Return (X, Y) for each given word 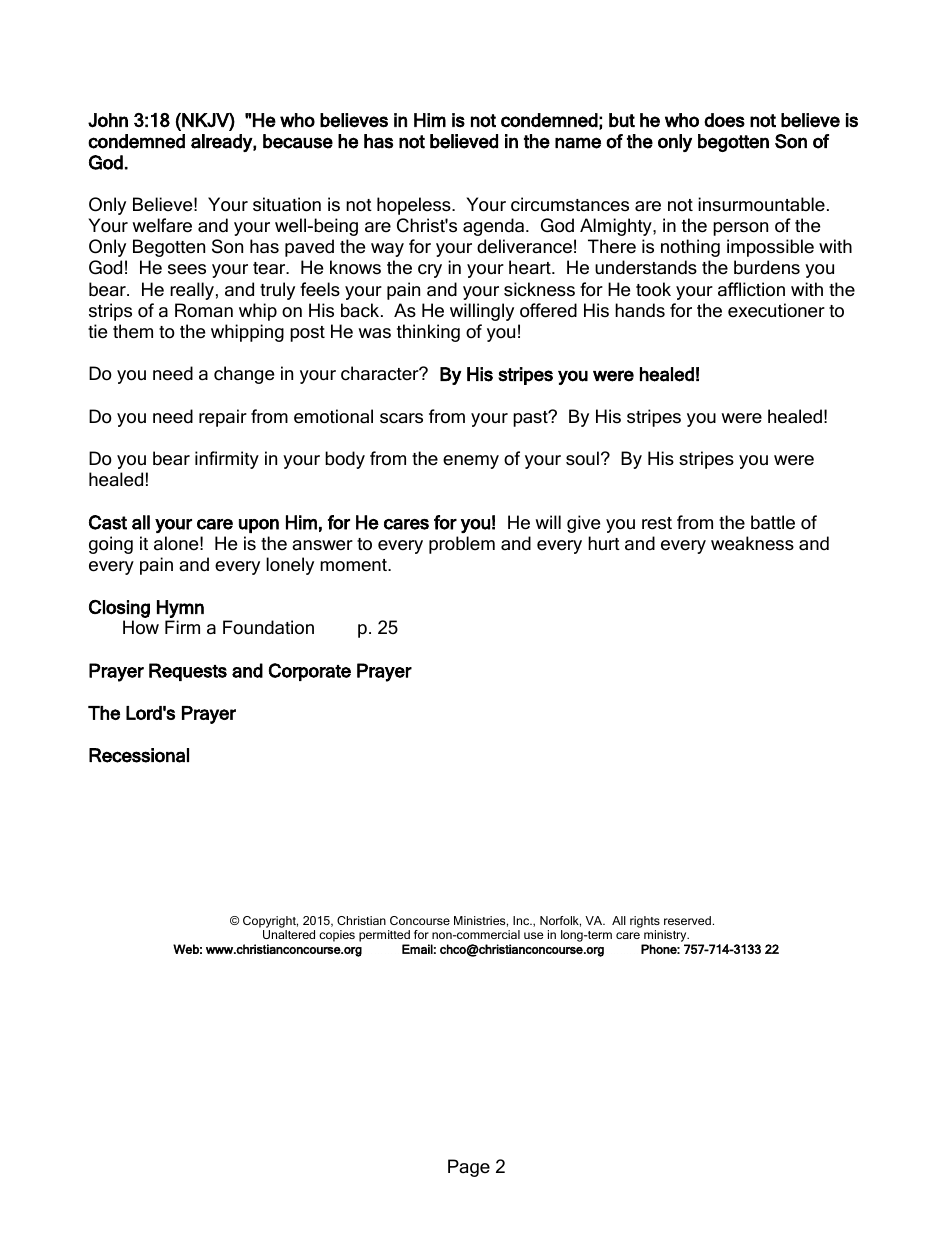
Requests (188, 672)
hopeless (415, 206)
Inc (522, 920)
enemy (471, 462)
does (724, 120)
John (108, 120)
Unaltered (289, 934)
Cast (108, 522)
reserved (687, 920)
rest (657, 523)
